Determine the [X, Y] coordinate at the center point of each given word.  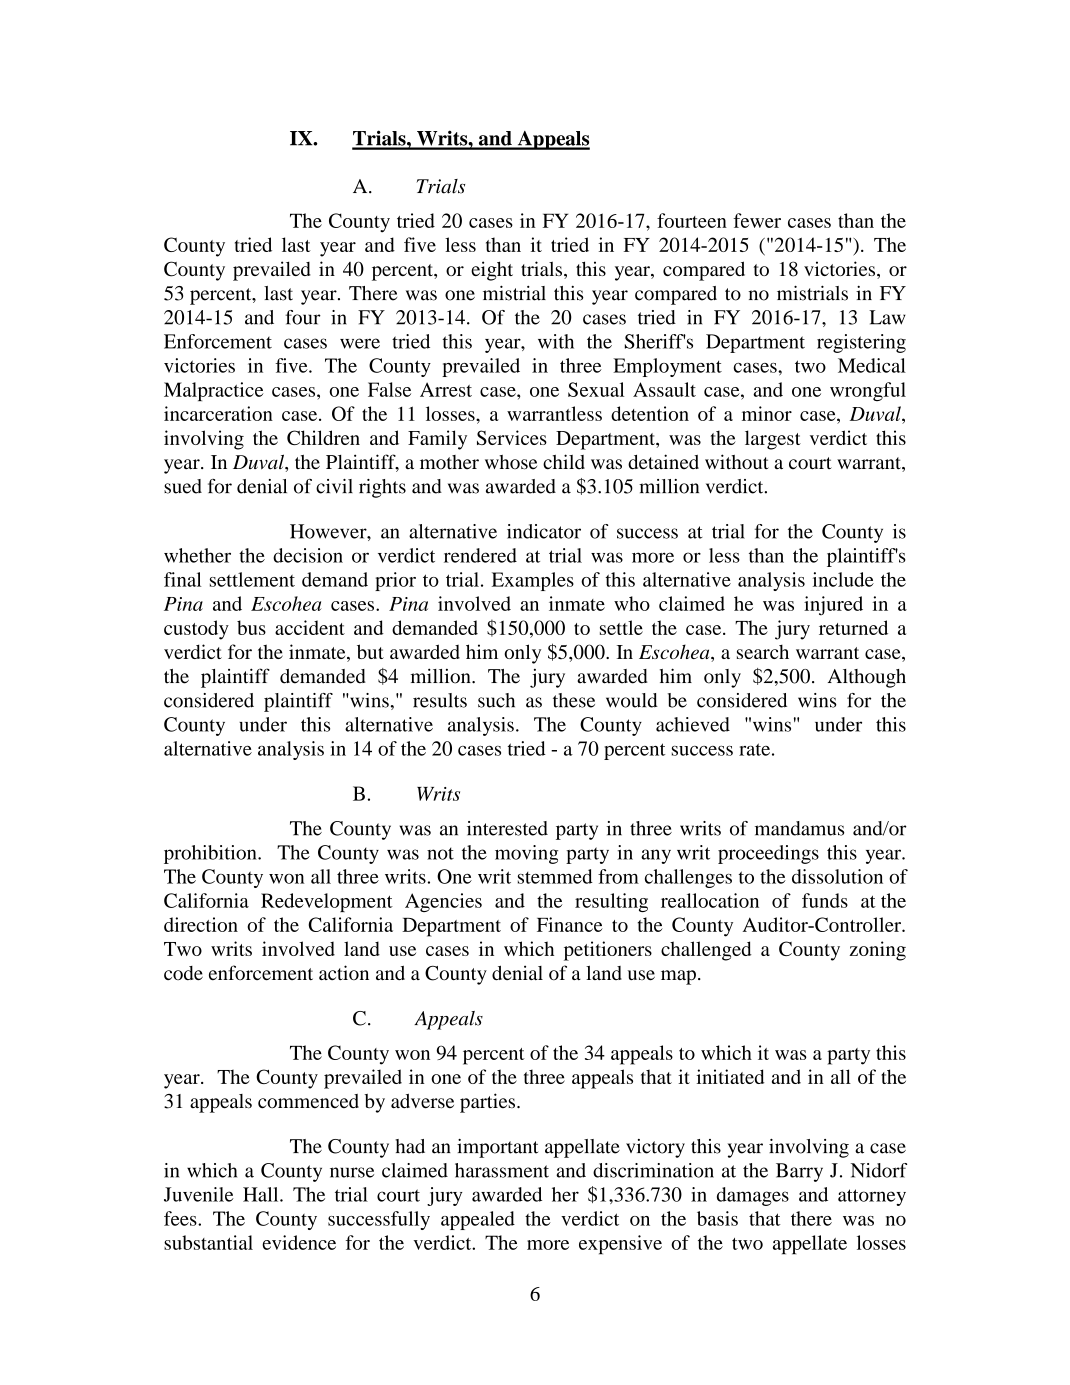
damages [753, 1196]
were [360, 343]
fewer [757, 220]
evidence [299, 1242]
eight [492, 271]
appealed [478, 1220]
